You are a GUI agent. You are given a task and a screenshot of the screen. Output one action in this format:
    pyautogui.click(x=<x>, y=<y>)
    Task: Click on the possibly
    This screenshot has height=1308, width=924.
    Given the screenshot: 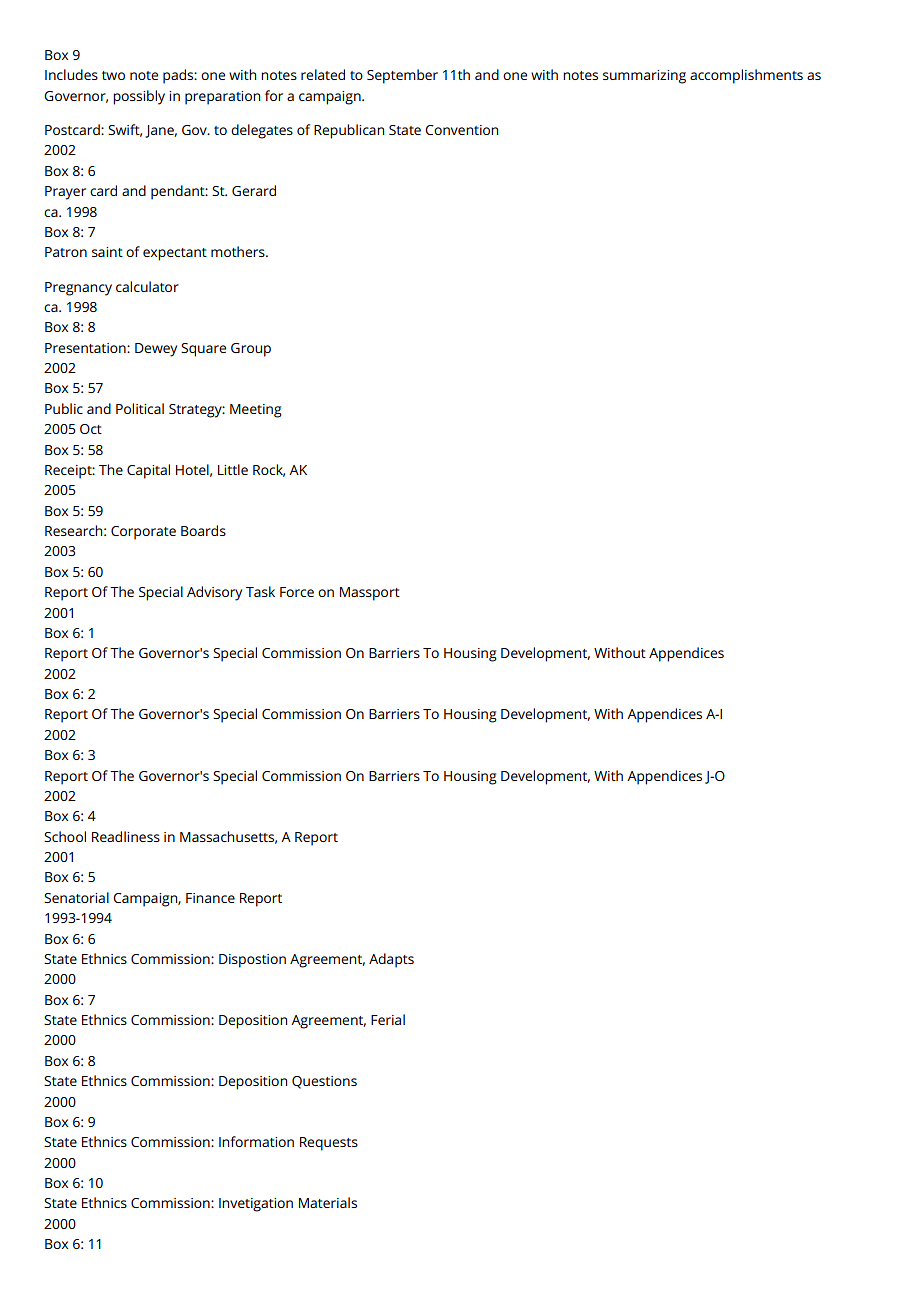 What is the action you would take?
    pyautogui.click(x=139, y=97)
